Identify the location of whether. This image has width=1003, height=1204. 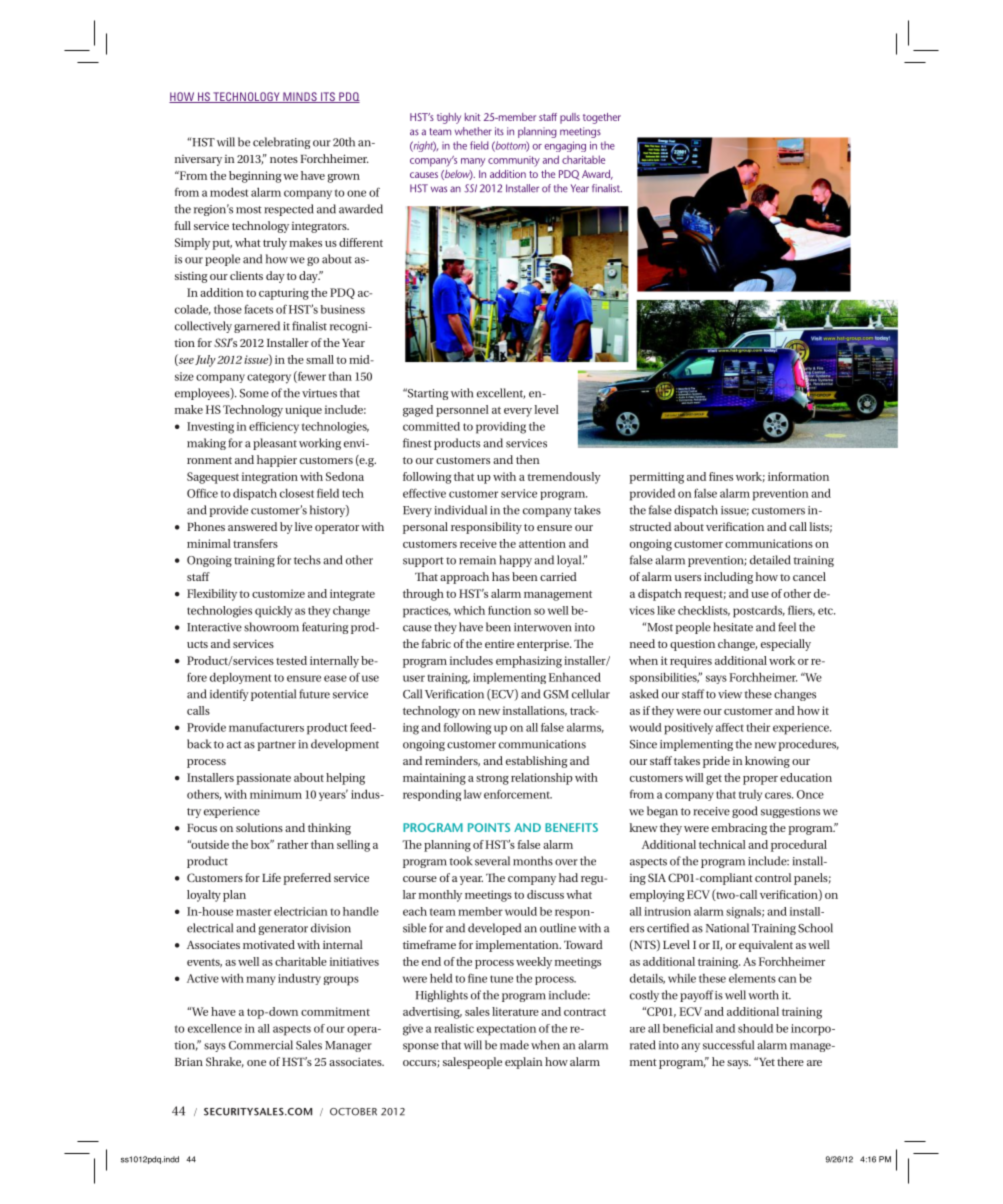
(473, 131).
